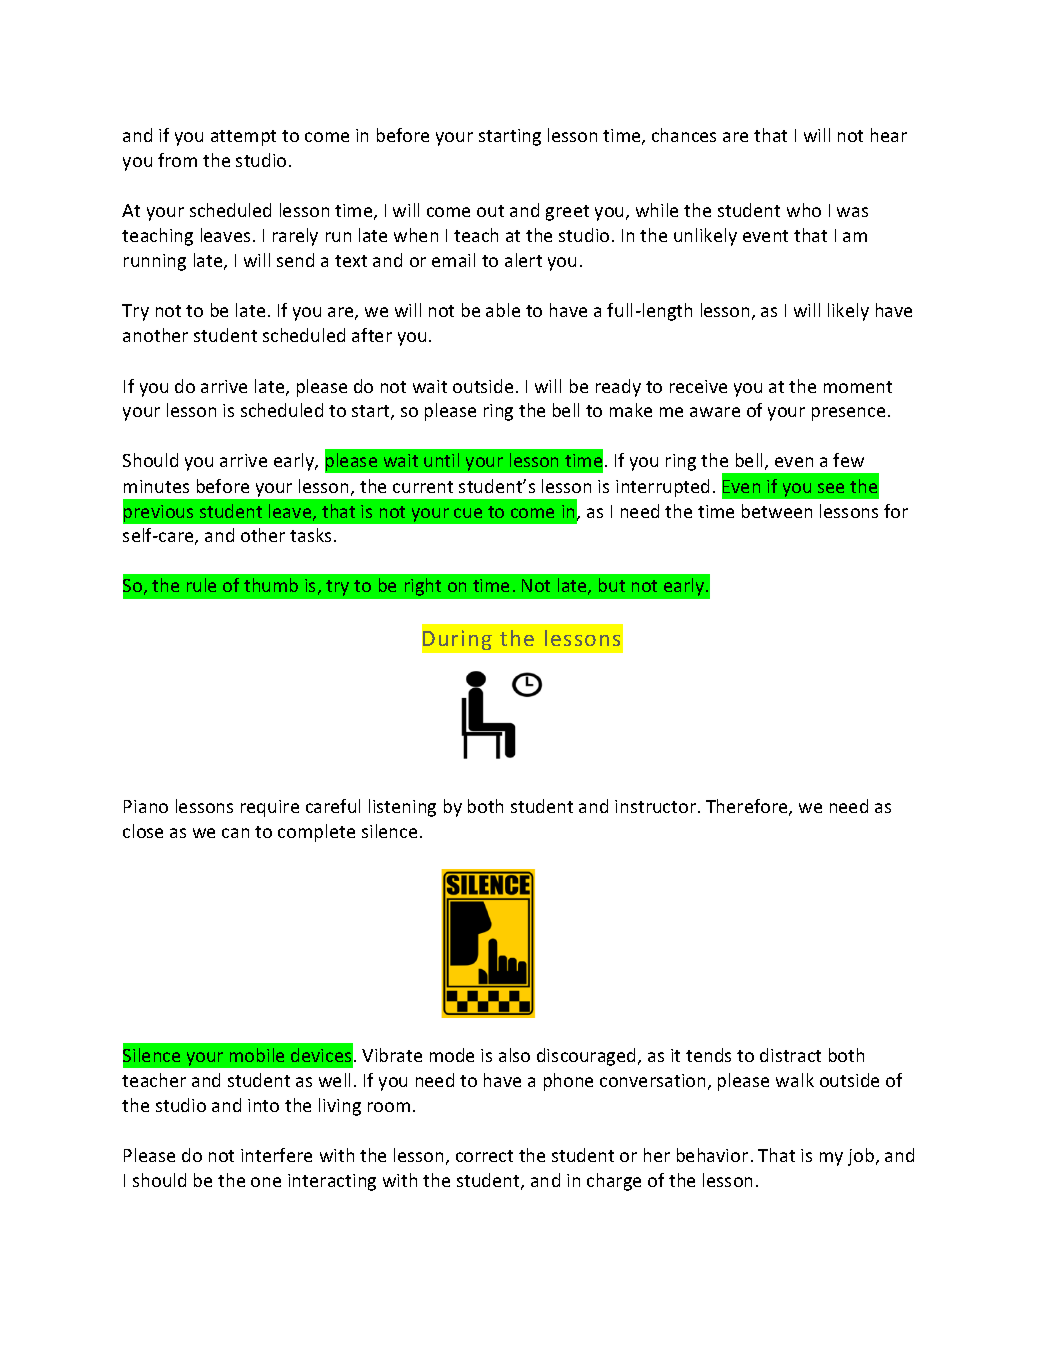 The image size is (1045, 1353). I want to click on greet, so click(567, 213).
